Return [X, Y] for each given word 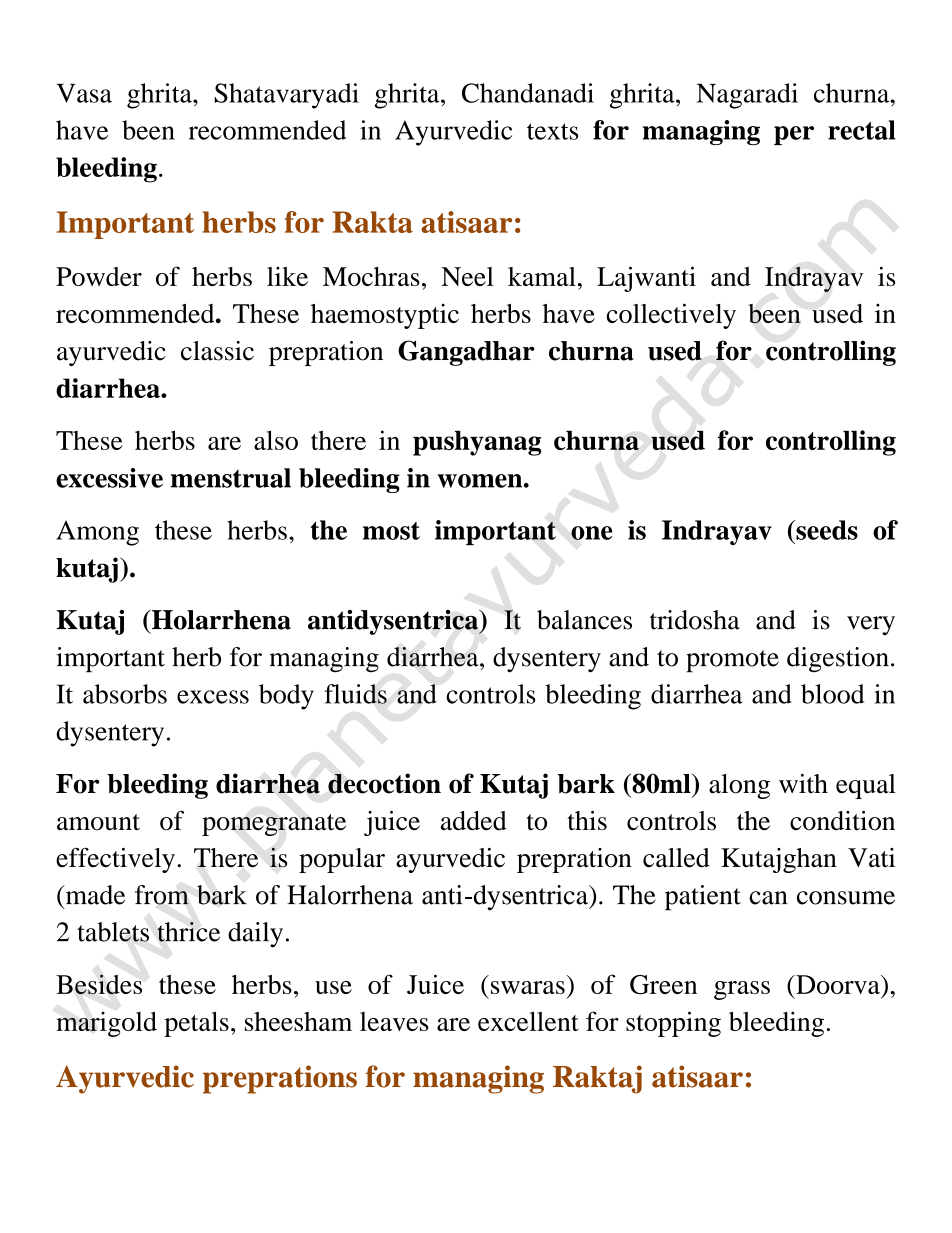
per [794, 135]
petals [196, 1024]
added [474, 821]
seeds [826, 530]
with [803, 784]
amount [98, 822]
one [592, 533]
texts [552, 131]
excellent [528, 1021]
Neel [467, 276]
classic [217, 351]
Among [97, 533]
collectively [671, 316]
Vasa [84, 93]
